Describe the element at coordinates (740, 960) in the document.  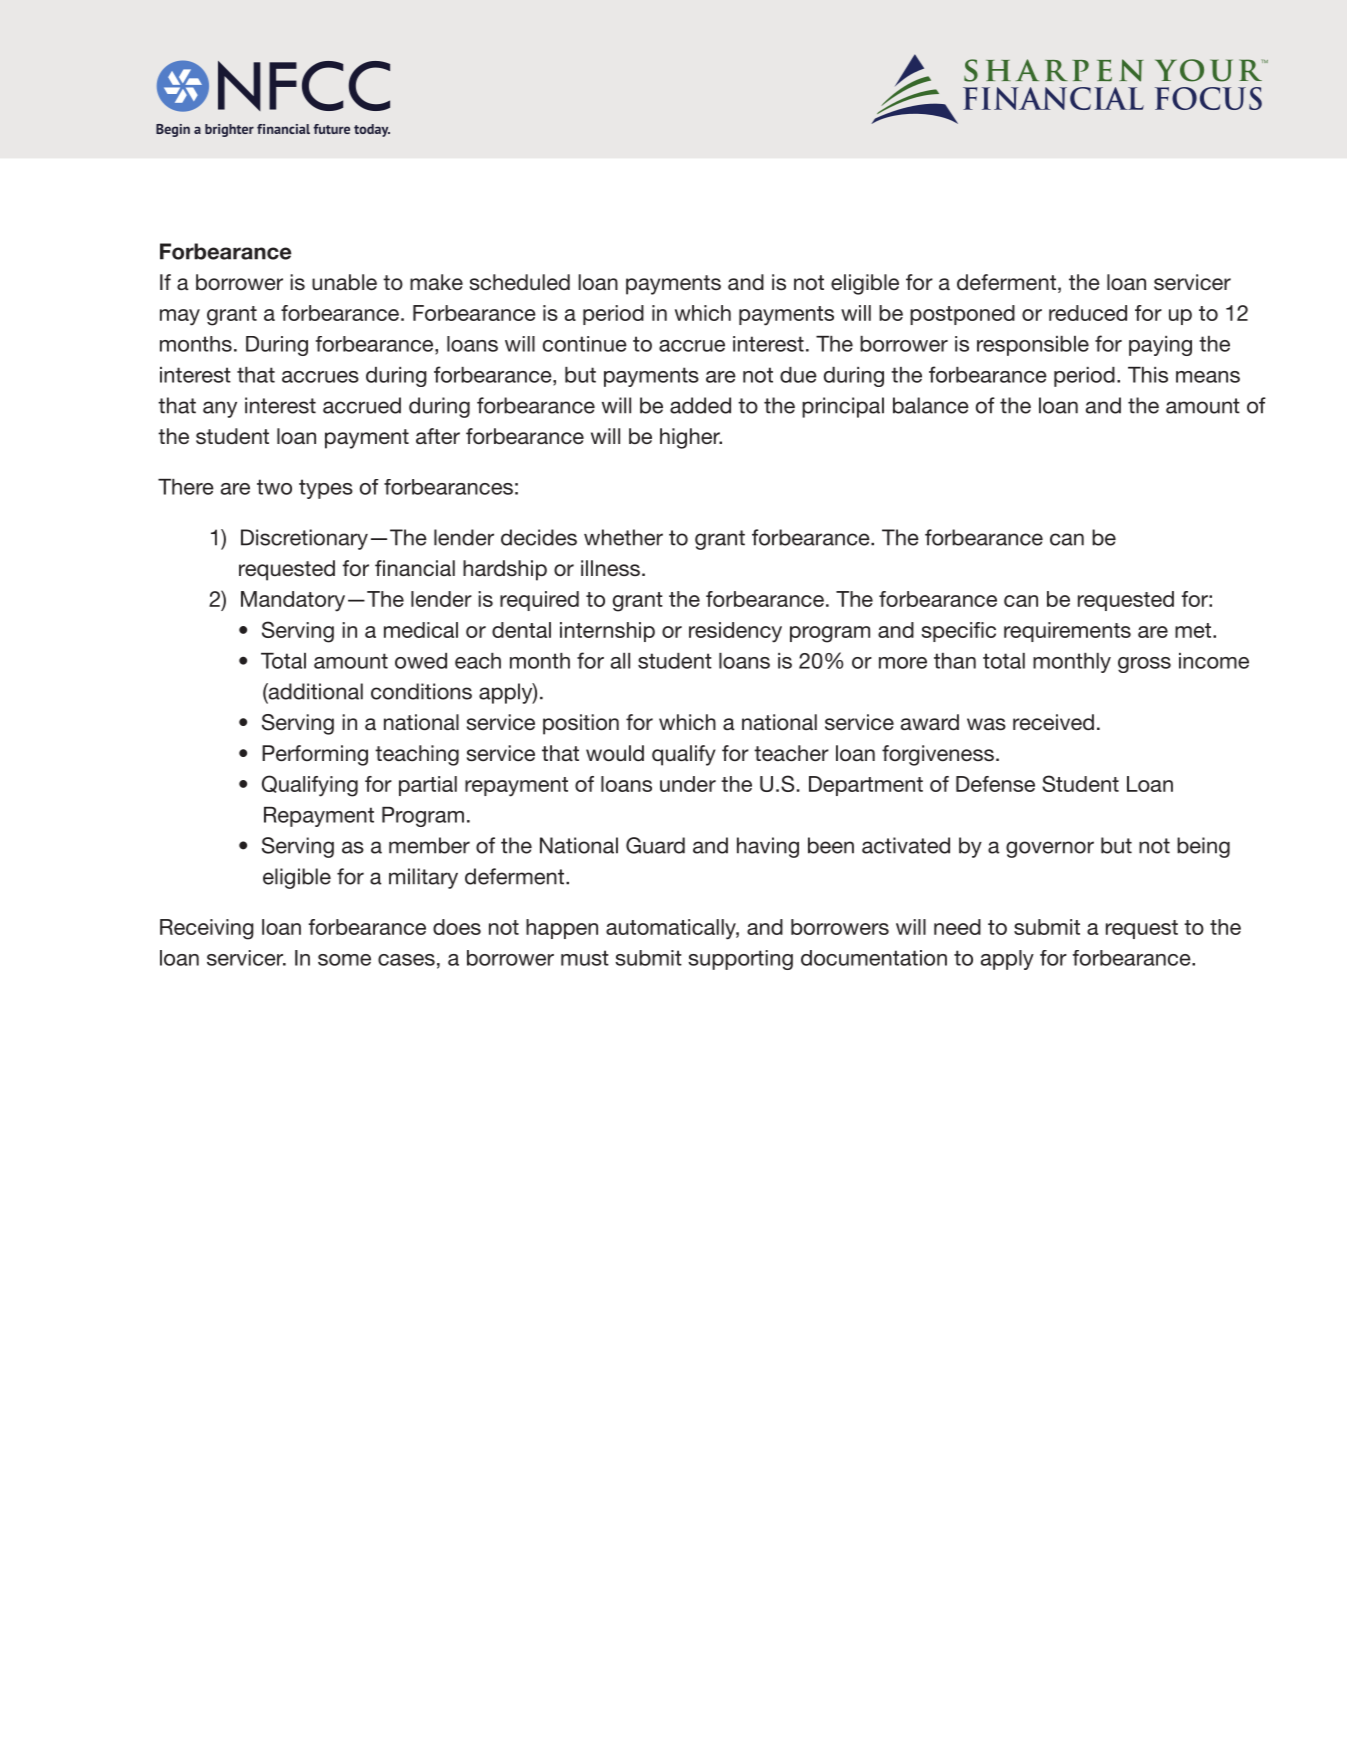
I see `supporting` at that location.
